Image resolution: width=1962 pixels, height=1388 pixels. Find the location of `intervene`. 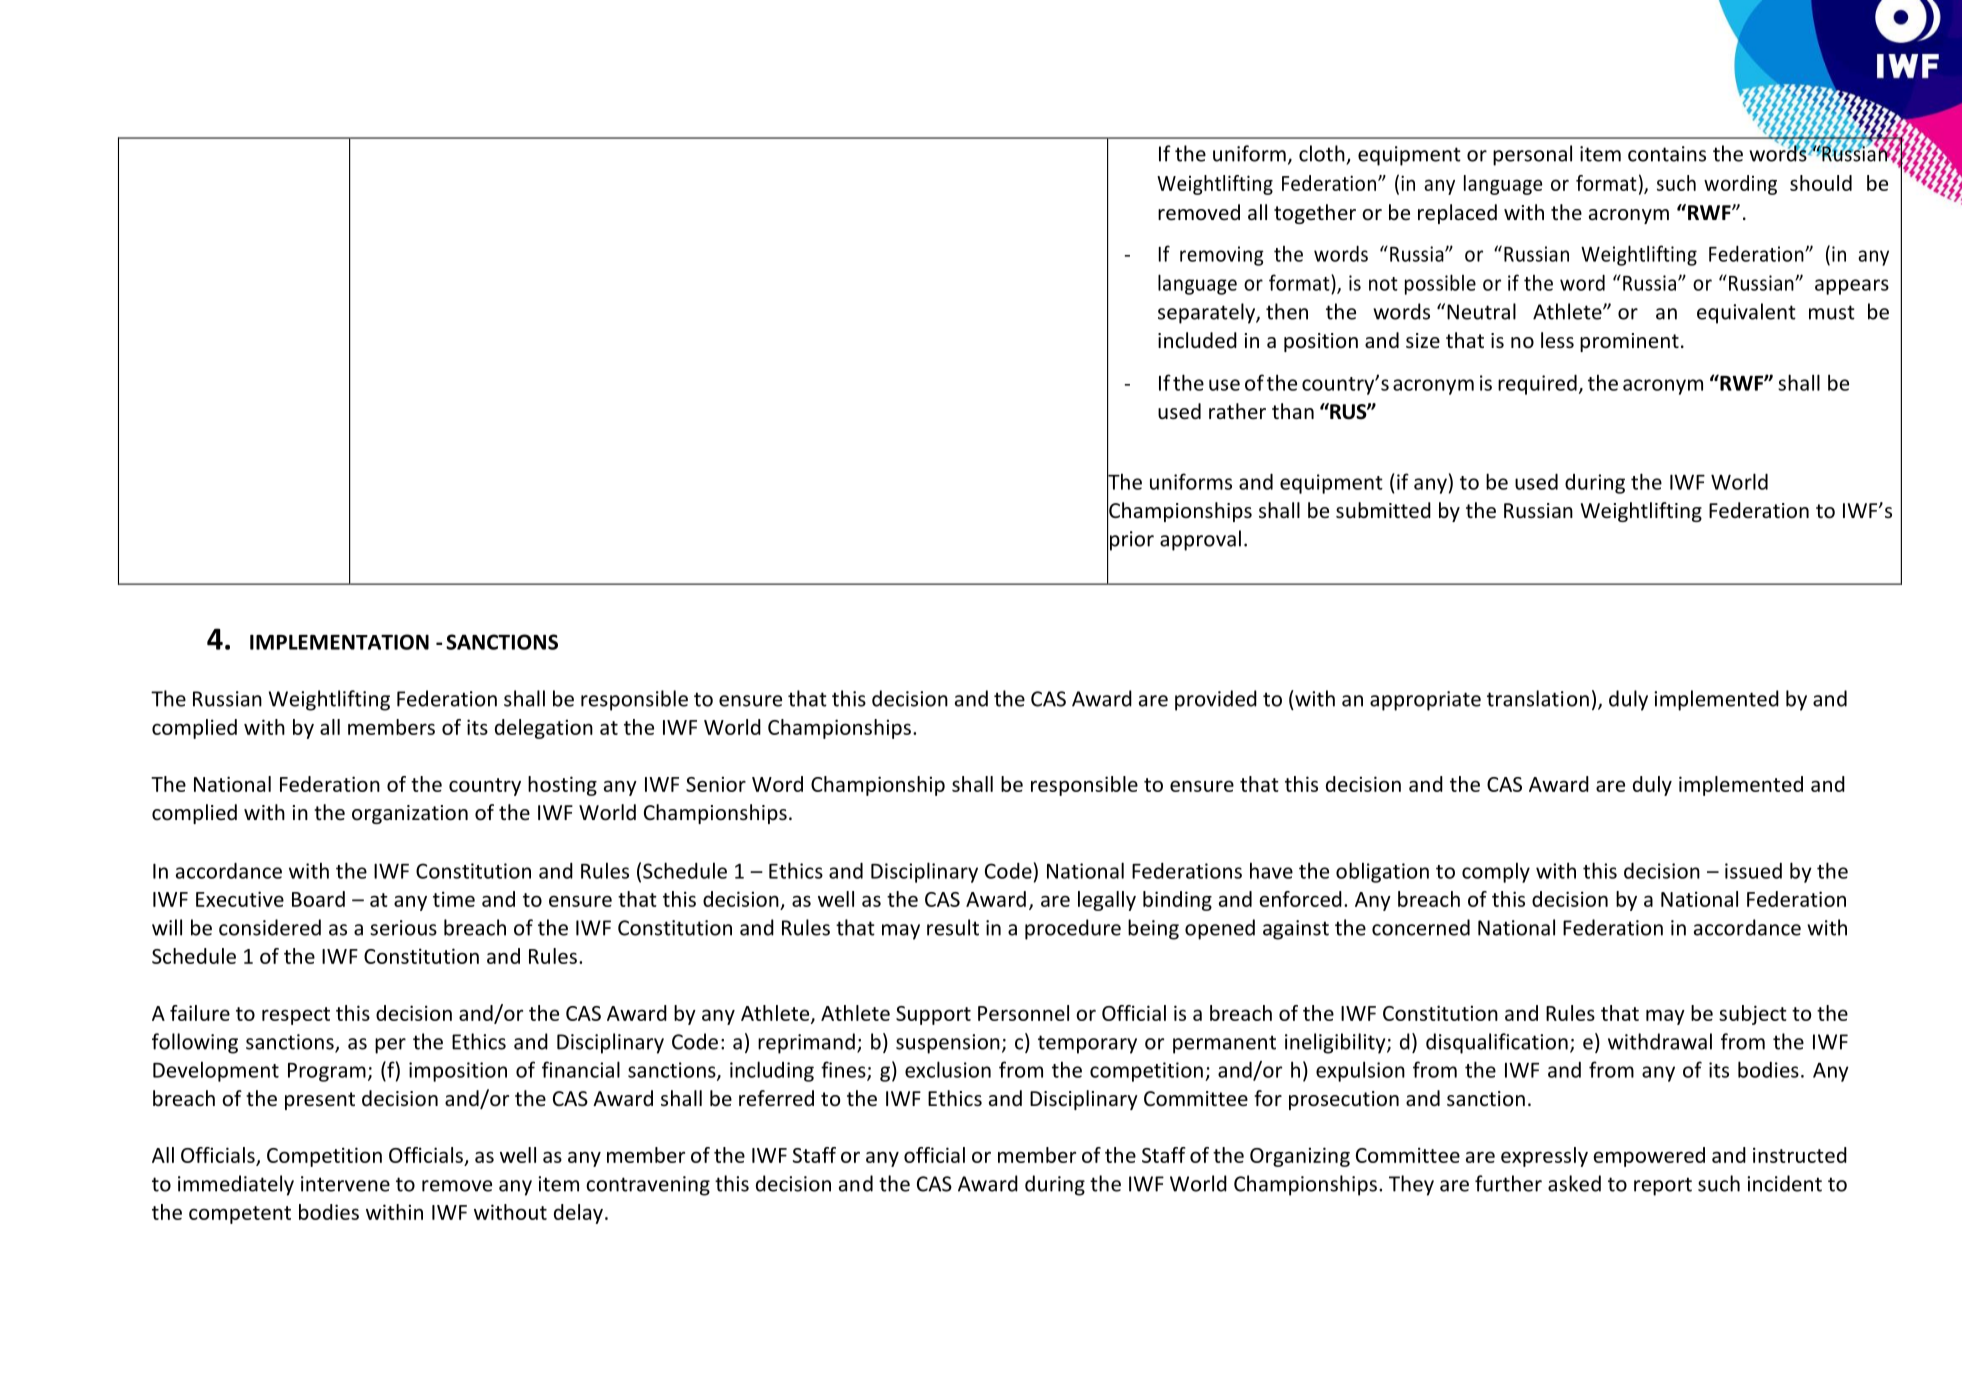

intervene is located at coordinates (345, 1184).
